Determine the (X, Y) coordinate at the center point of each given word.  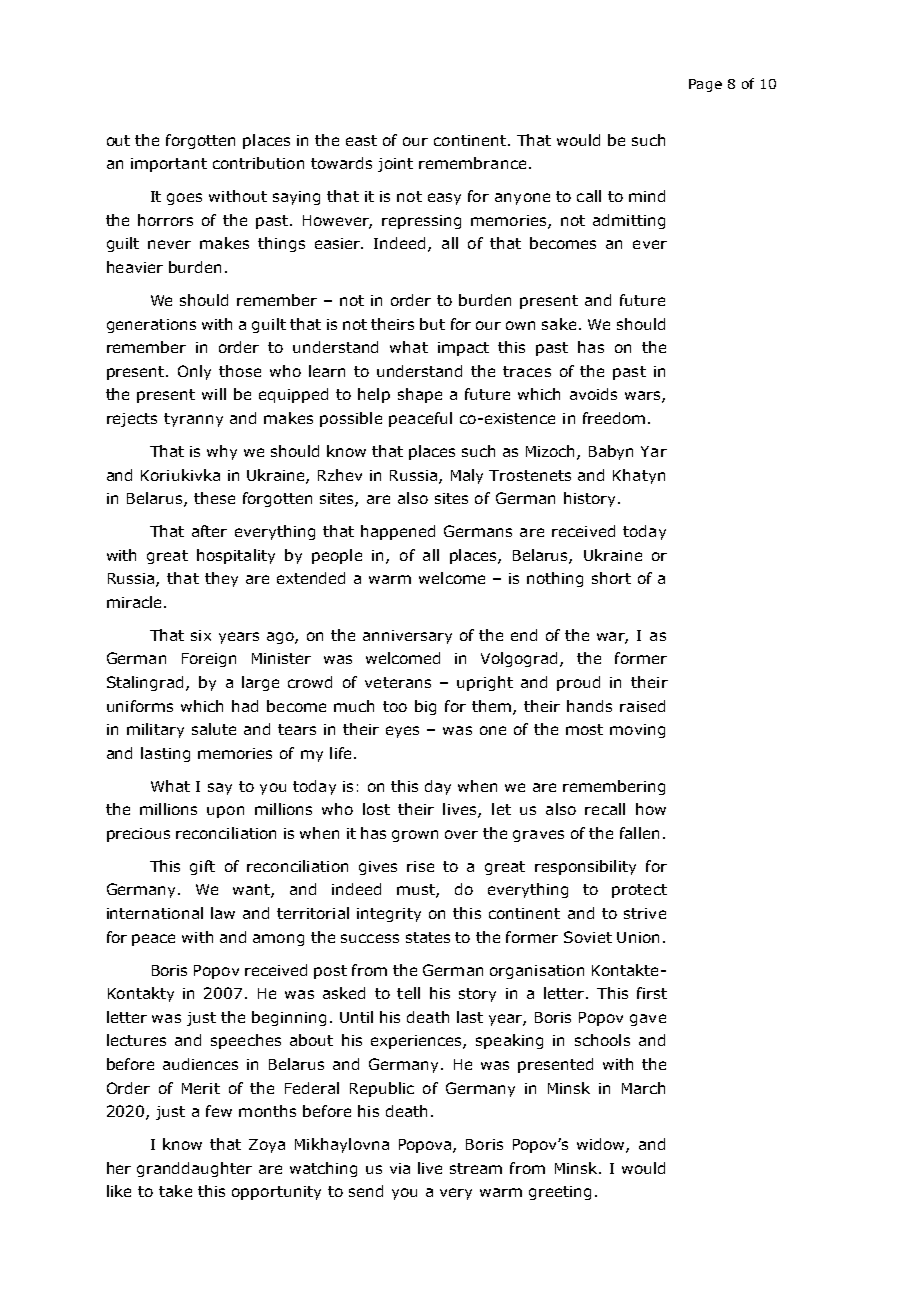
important (169, 165)
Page (705, 85)
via (400, 1168)
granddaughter (194, 1169)
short (611, 578)
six (201, 635)
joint (395, 165)
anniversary (407, 637)
